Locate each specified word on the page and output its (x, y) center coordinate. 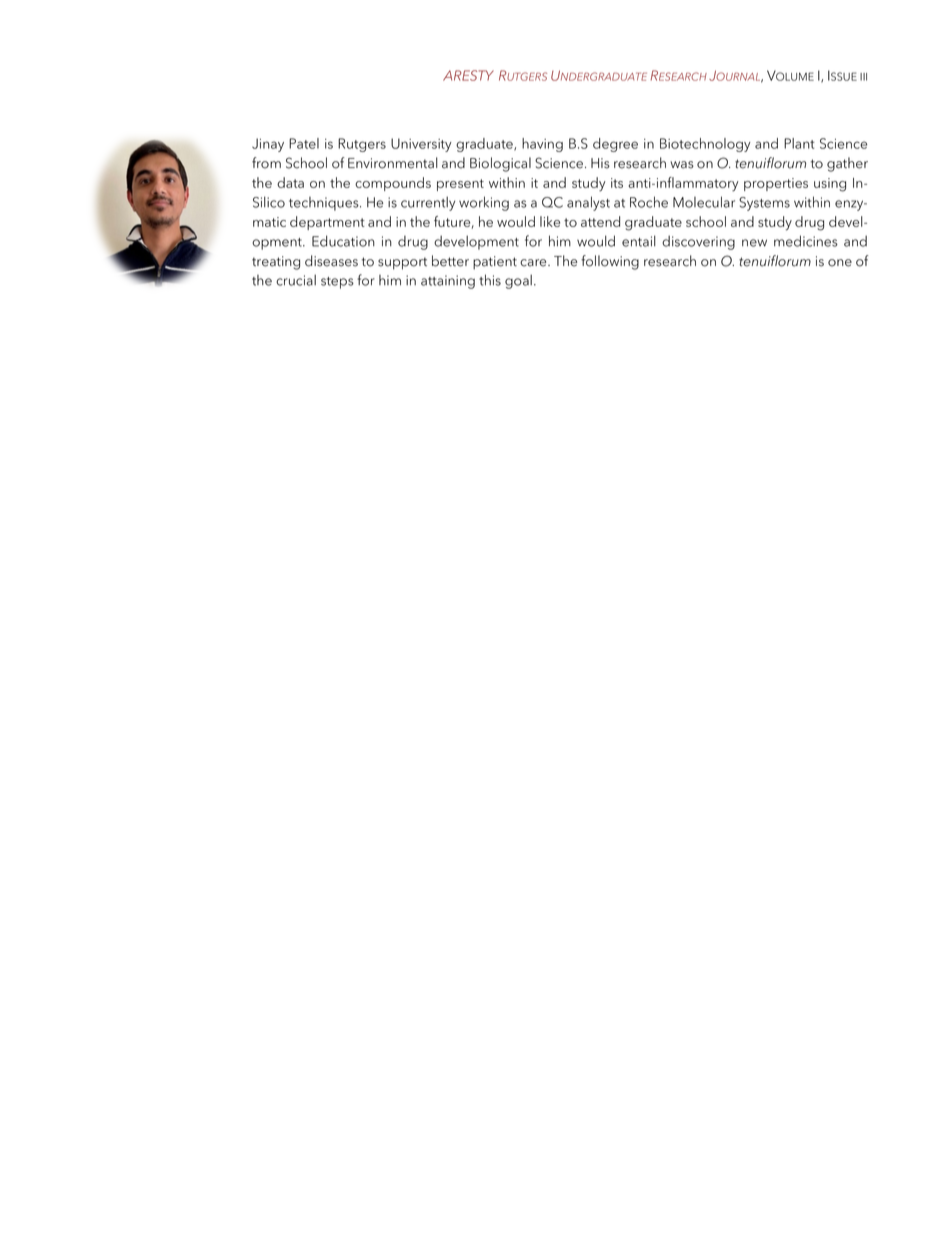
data (290, 182)
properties (776, 184)
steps (337, 283)
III (863, 77)
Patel (304, 143)
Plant (799, 143)
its (617, 183)
